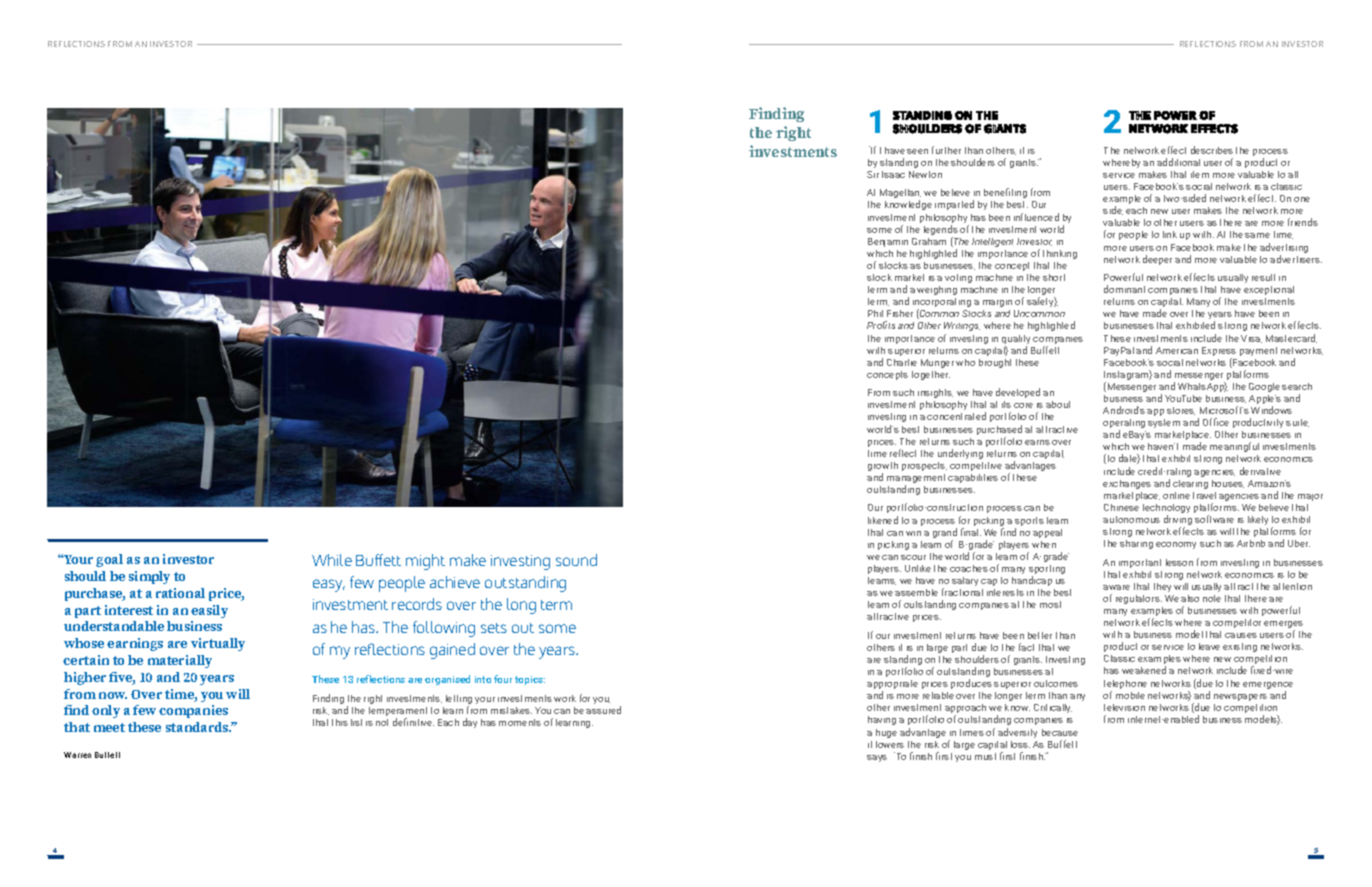 Image resolution: width=1372 pixels, height=887 pixels. Describe the element at coordinates (1178, 162) in the document. I see `additional` at that location.
